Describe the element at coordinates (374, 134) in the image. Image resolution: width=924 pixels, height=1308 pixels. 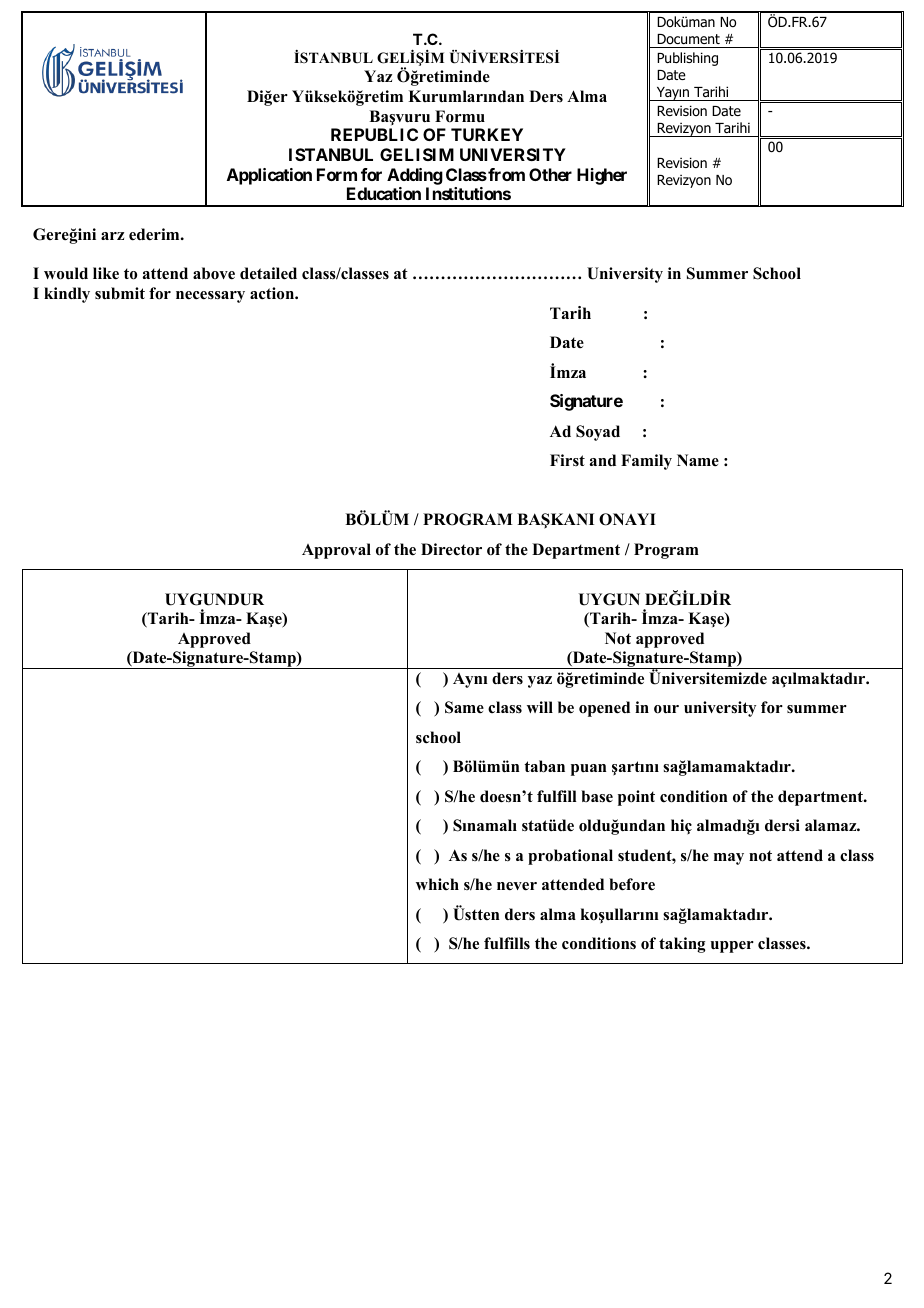
I see `REPUBLIC` at that location.
